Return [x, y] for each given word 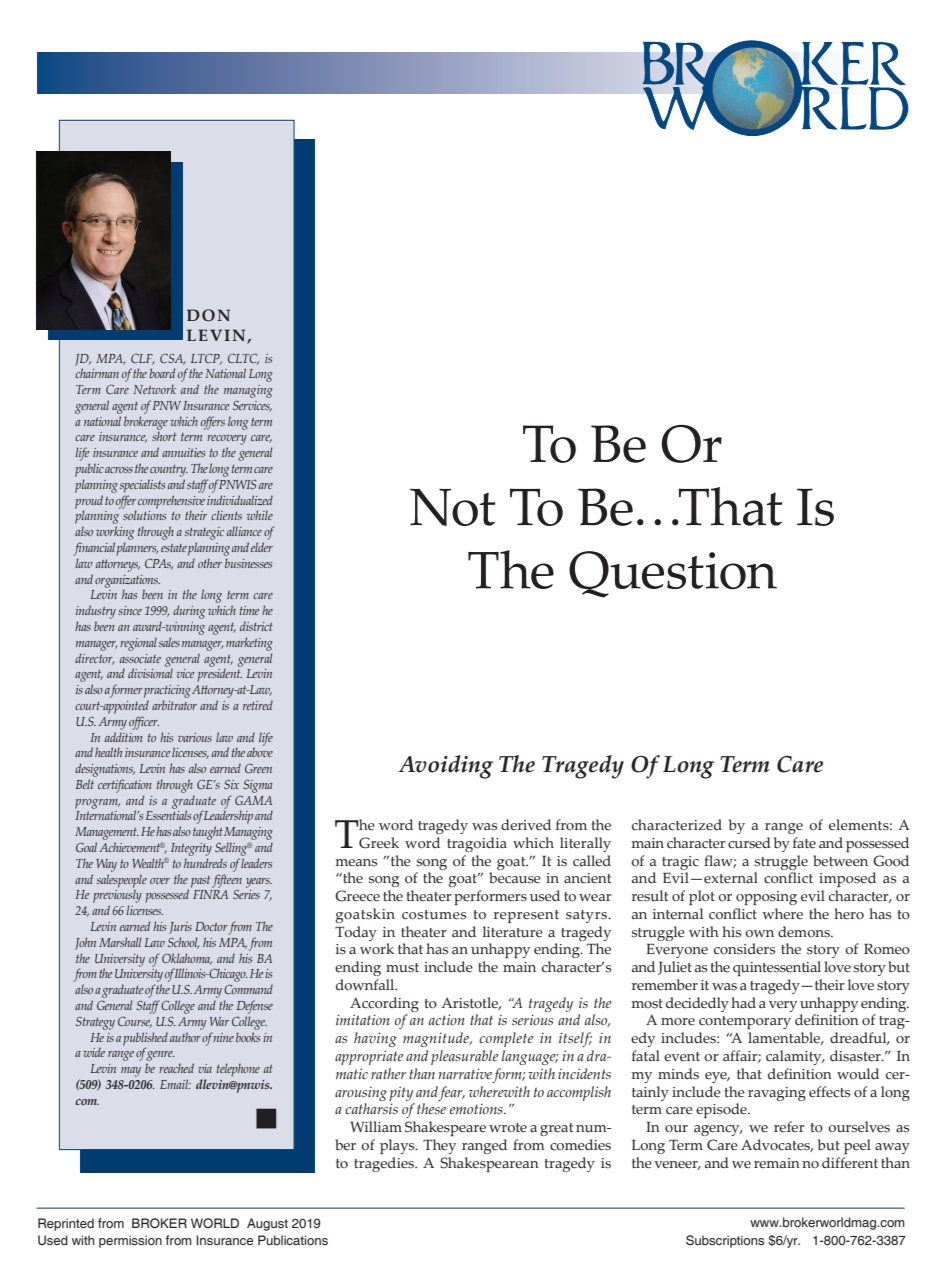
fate [804, 843]
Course [135, 1022]
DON [208, 315]
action [446, 1019]
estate [174, 548]
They [439, 1146]
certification [125, 786]
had [743, 1002]
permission [130, 1242]
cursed [749, 843]
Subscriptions [725, 1241]
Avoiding [445, 767]
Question [673, 574]
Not [452, 507]
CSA [172, 359]
